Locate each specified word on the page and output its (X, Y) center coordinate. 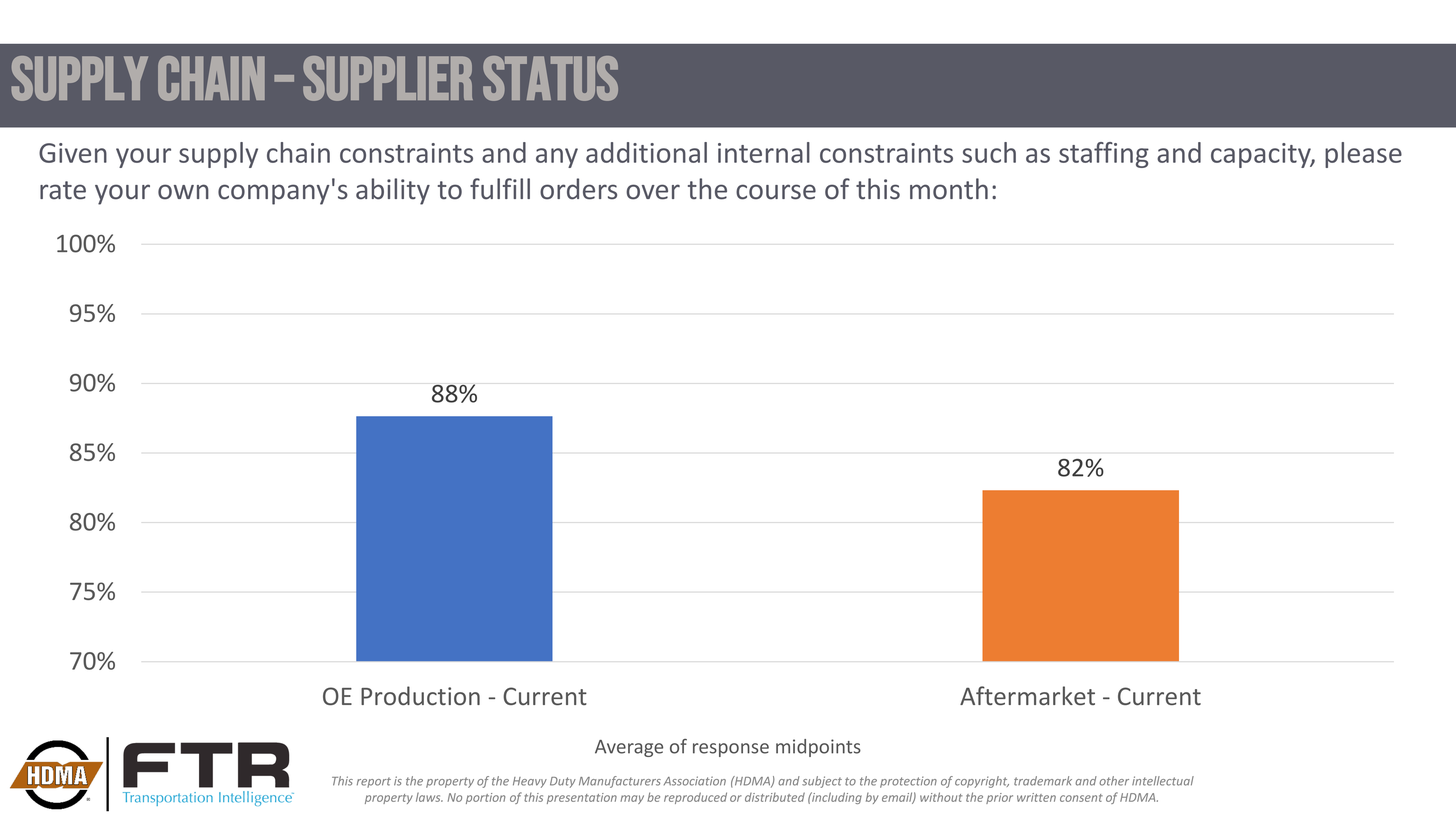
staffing (1104, 155)
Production (420, 695)
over (653, 192)
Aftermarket (1027, 695)
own (183, 192)
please (1363, 155)
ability (393, 191)
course (776, 192)
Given (73, 153)
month (949, 189)
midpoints (818, 748)
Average (629, 748)
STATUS (550, 78)
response (731, 750)
